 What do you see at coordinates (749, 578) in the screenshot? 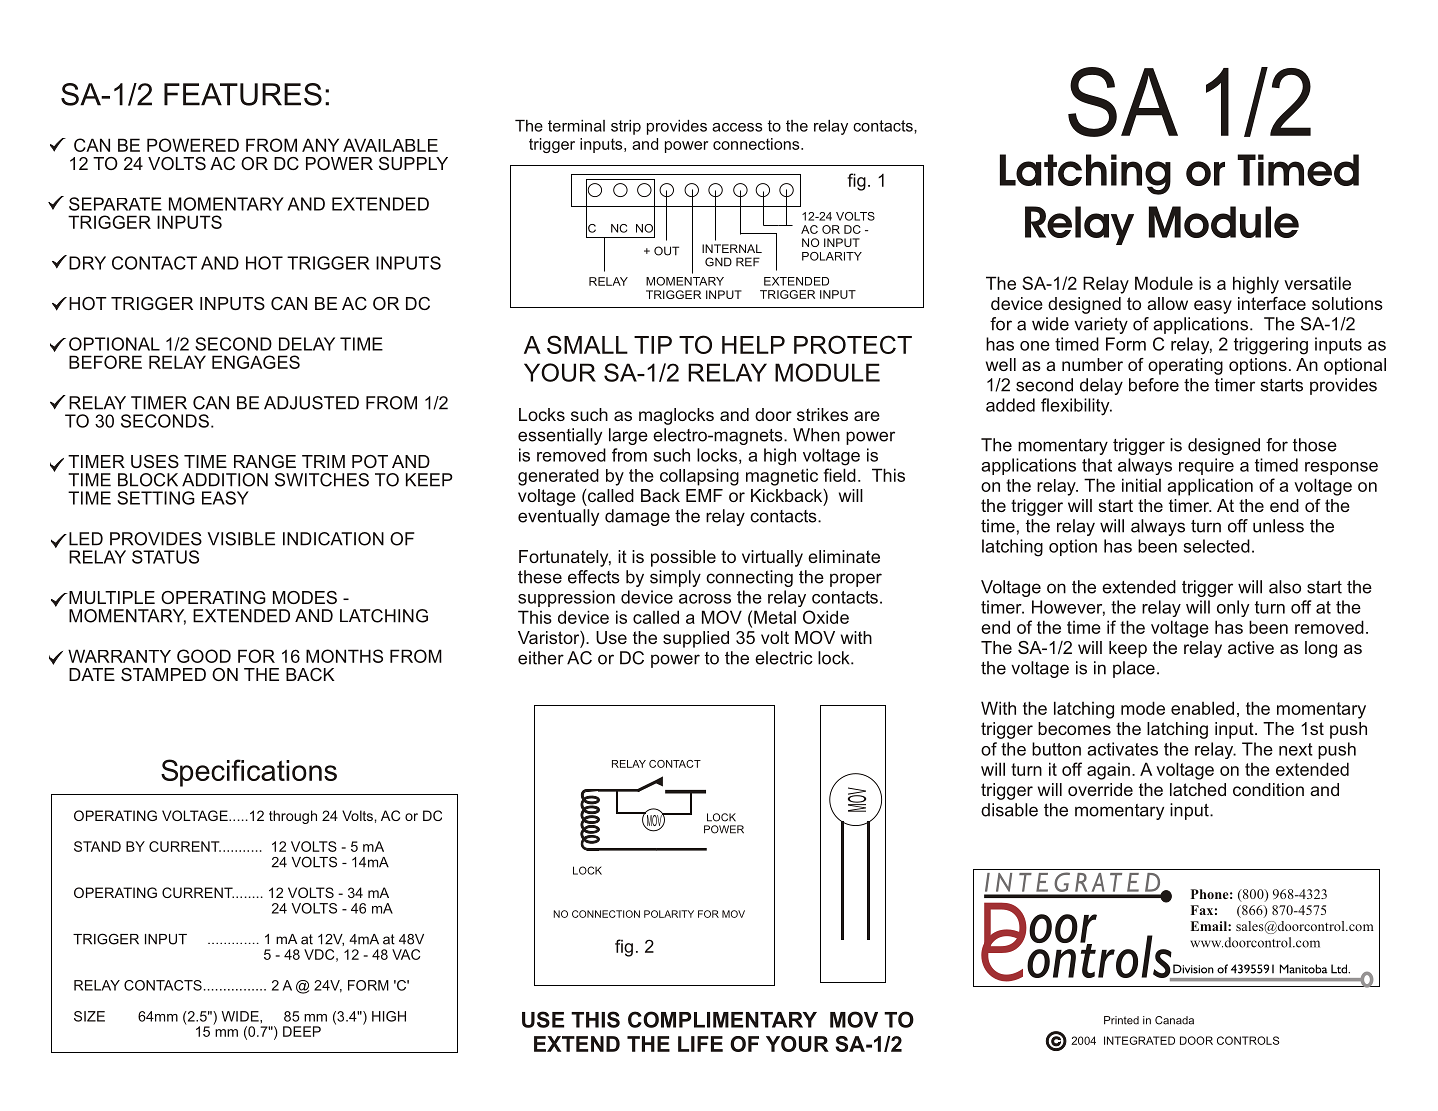
I see `connecting` at bounding box center [749, 578].
